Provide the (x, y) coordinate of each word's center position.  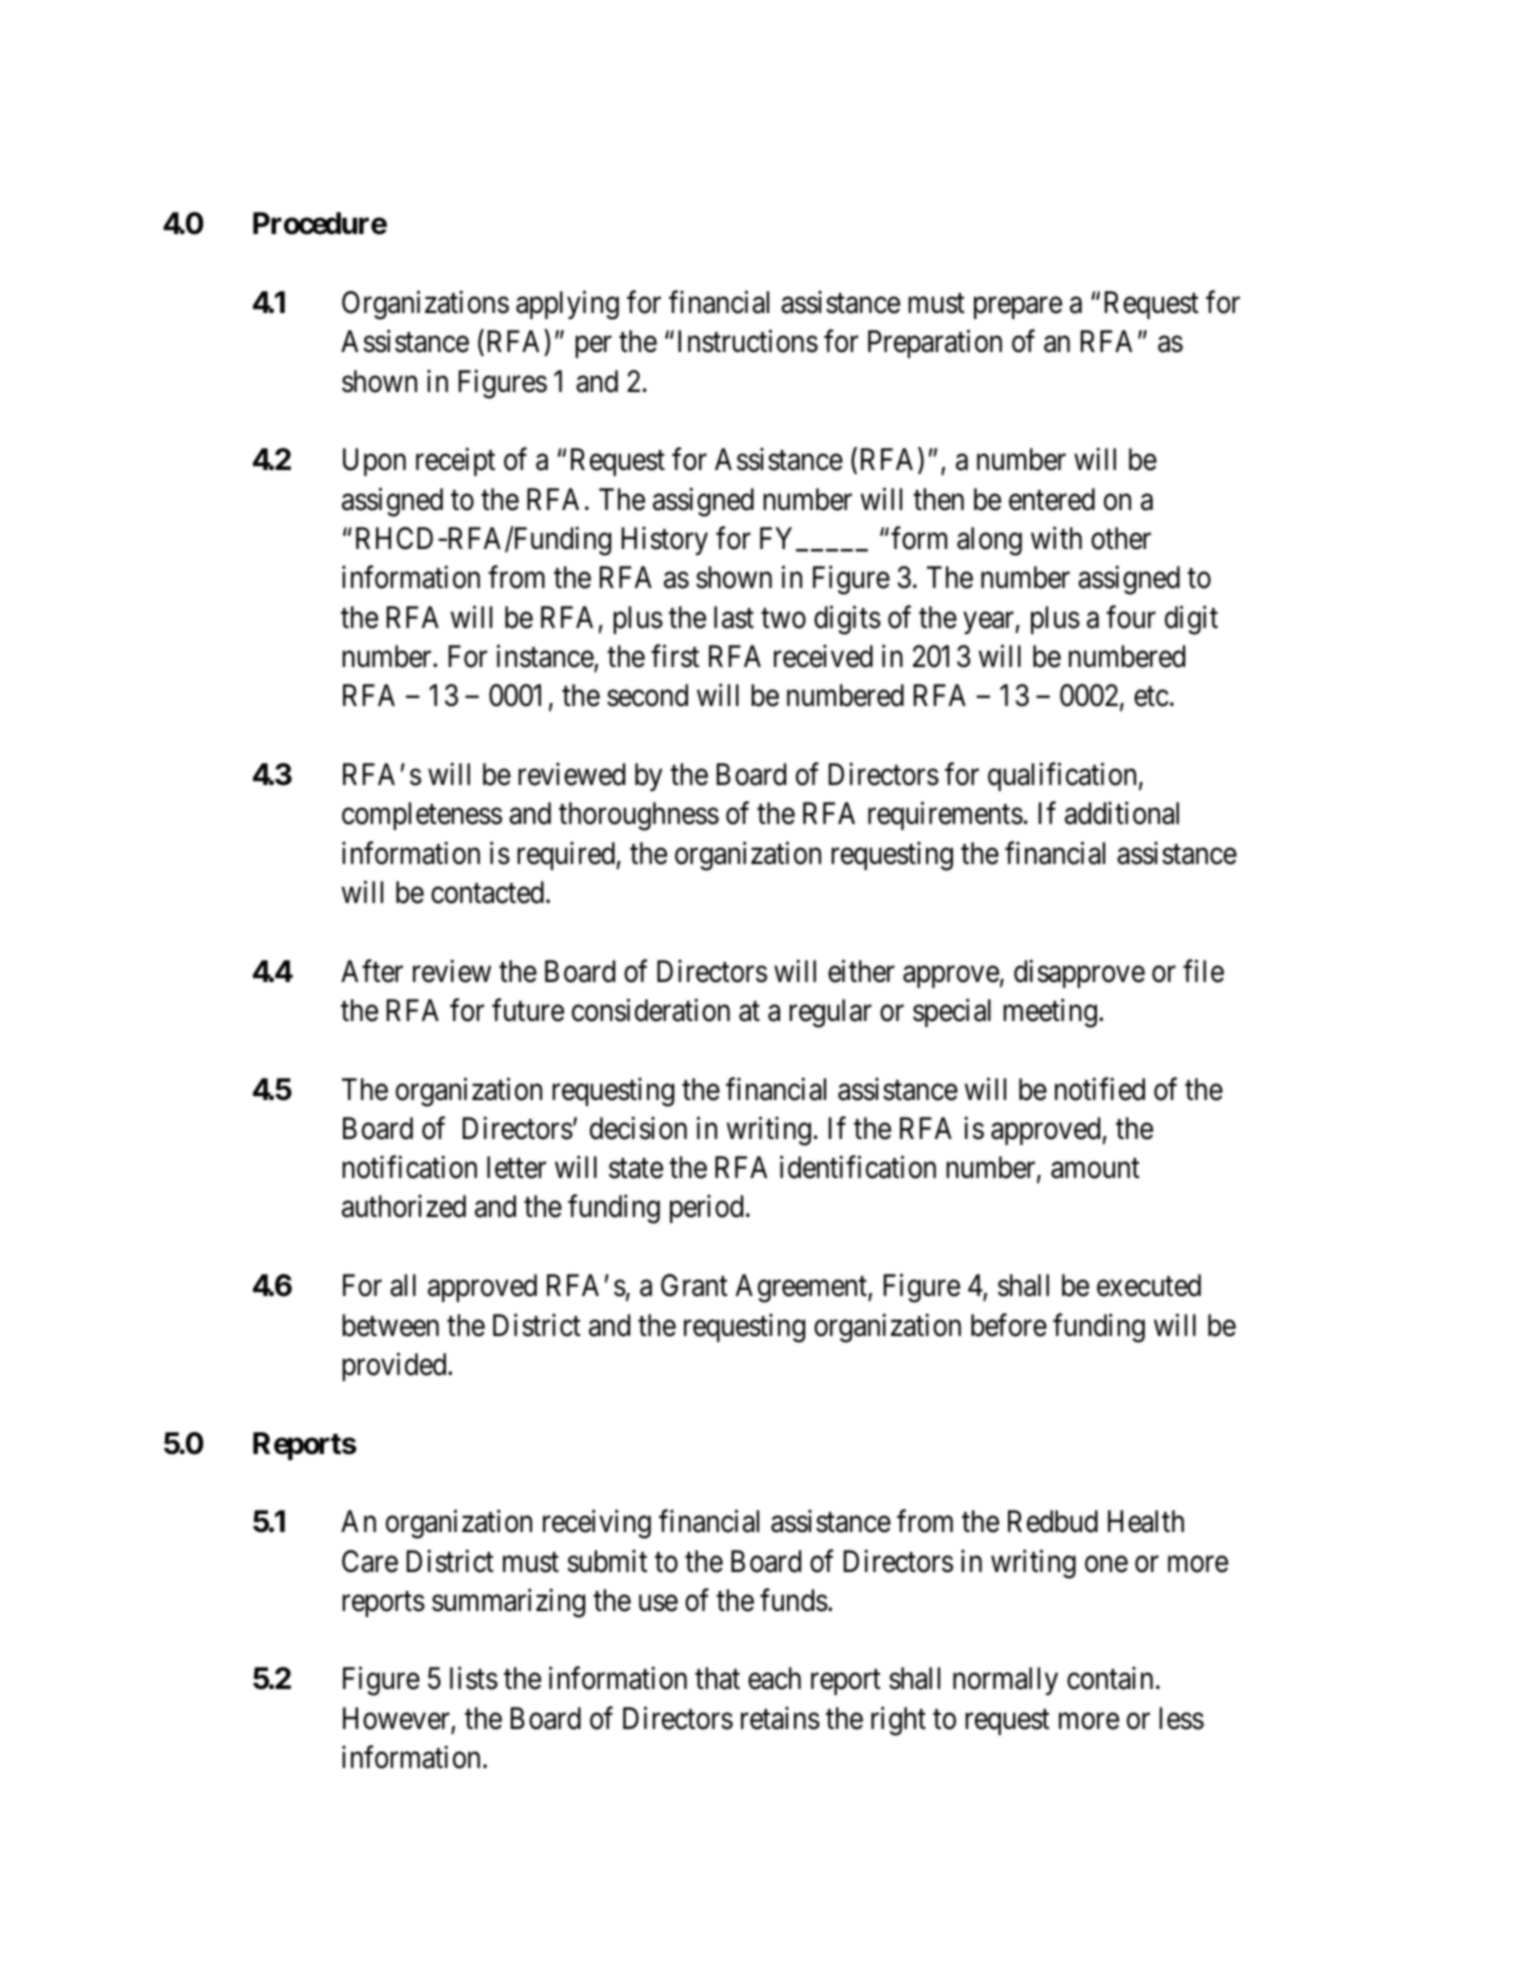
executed (1149, 1285)
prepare (1018, 308)
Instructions (748, 341)
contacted (487, 892)
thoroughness (639, 816)
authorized (404, 1206)
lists (474, 1678)
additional (1122, 813)
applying (567, 305)
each (774, 1678)
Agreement (802, 1288)
